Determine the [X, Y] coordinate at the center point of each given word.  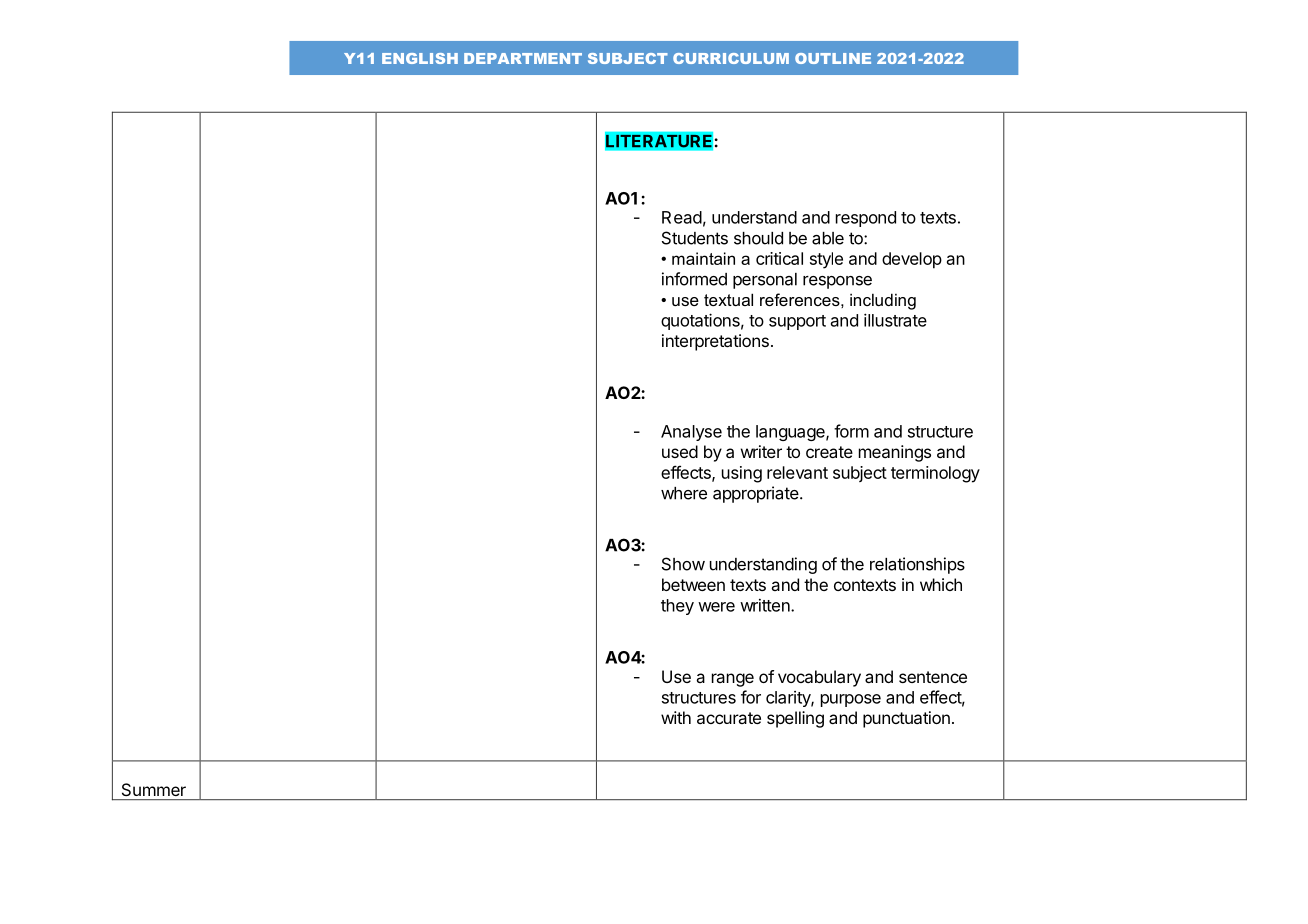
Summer [154, 789]
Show [683, 564]
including [883, 301]
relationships [917, 565]
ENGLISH [420, 58]
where [684, 493]
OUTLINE [833, 58]
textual [728, 299]
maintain [703, 258]
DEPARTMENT [523, 58]
